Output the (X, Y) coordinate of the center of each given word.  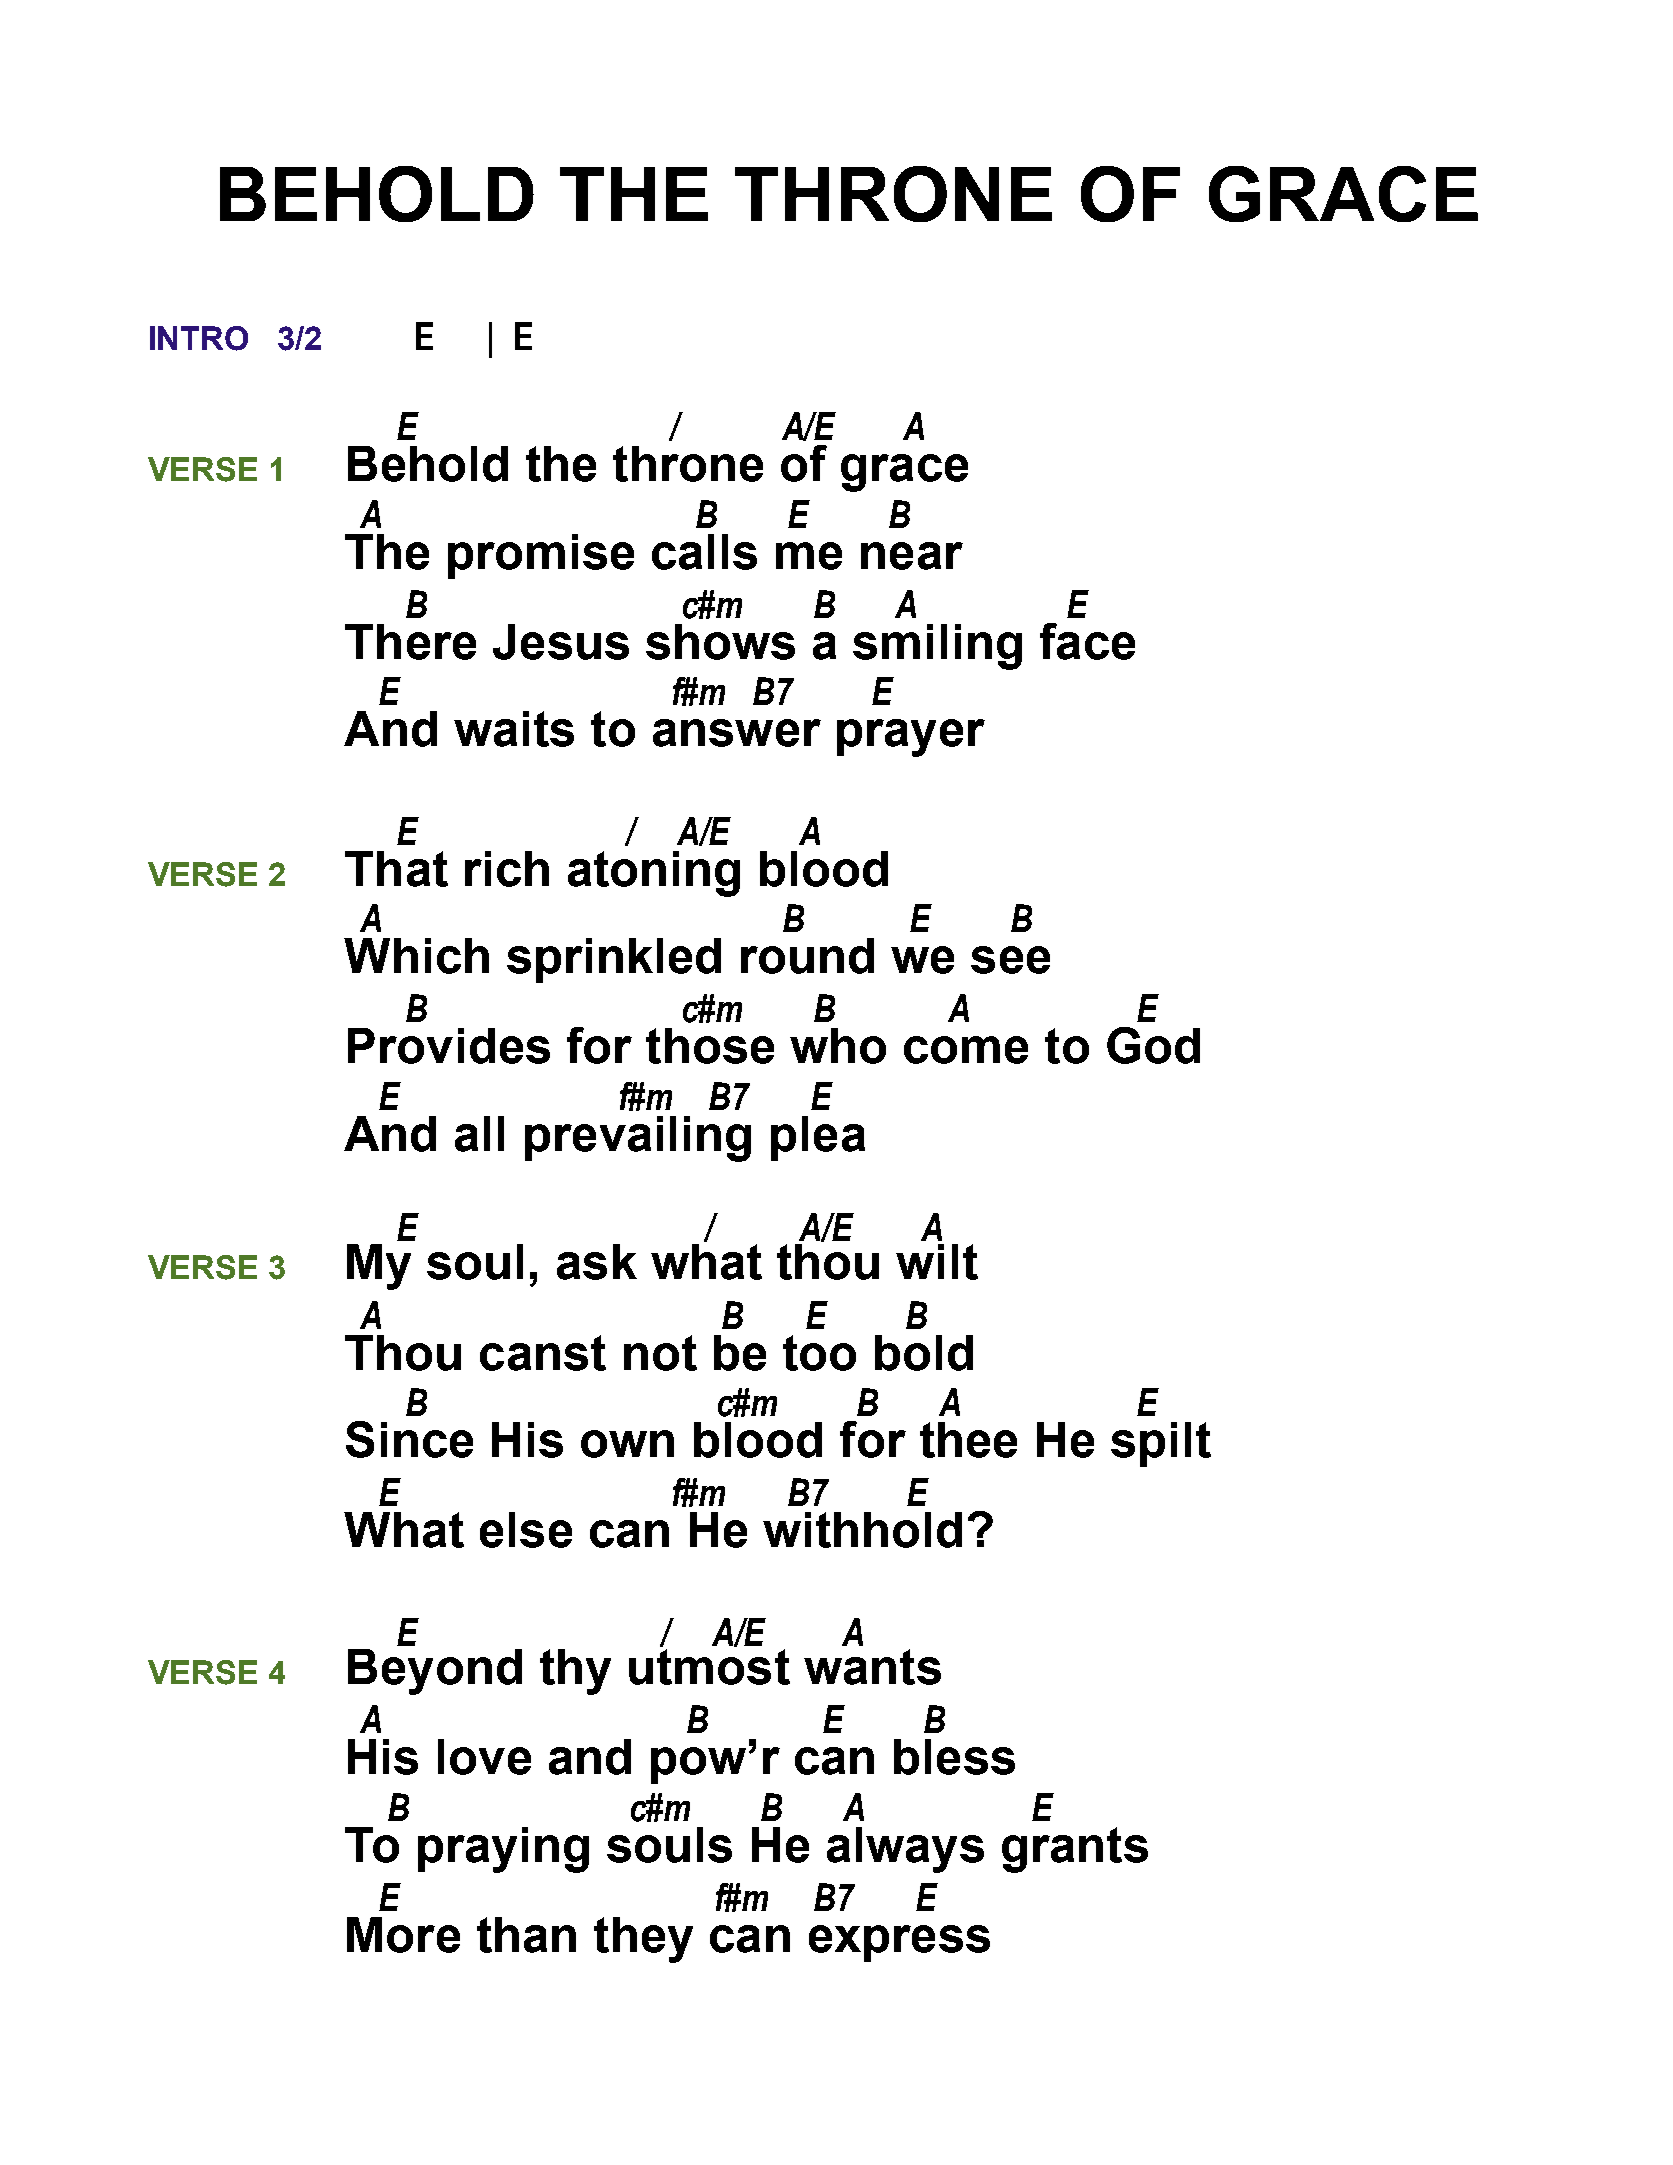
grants (1075, 1850)
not (660, 1353)
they (643, 1940)
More (403, 1935)
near (912, 556)
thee (968, 1440)
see (1010, 960)
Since (409, 1439)
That (396, 869)
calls (704, 552)
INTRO (199, 338)
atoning (654, 874)
